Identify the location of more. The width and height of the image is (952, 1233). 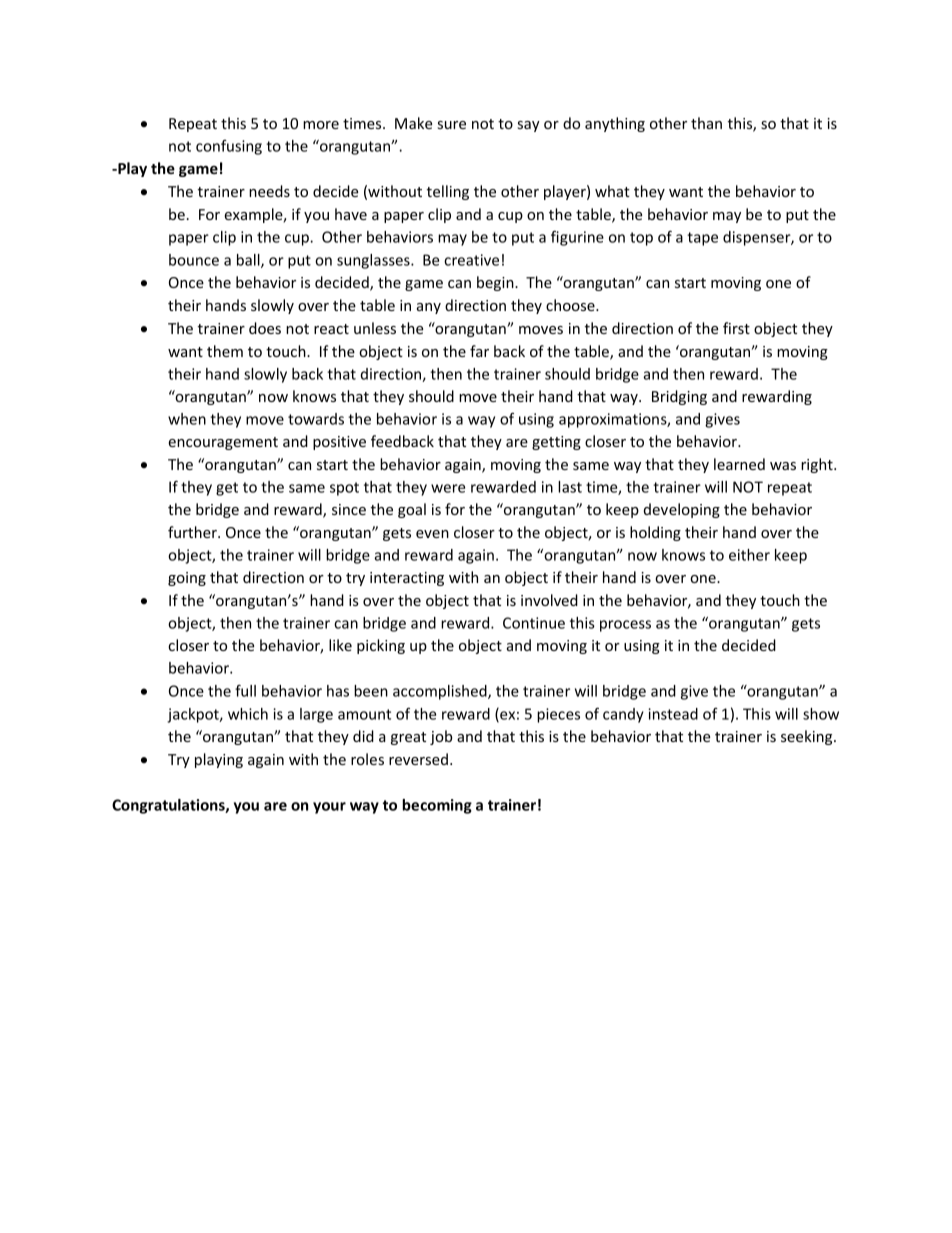
(321, 125).
